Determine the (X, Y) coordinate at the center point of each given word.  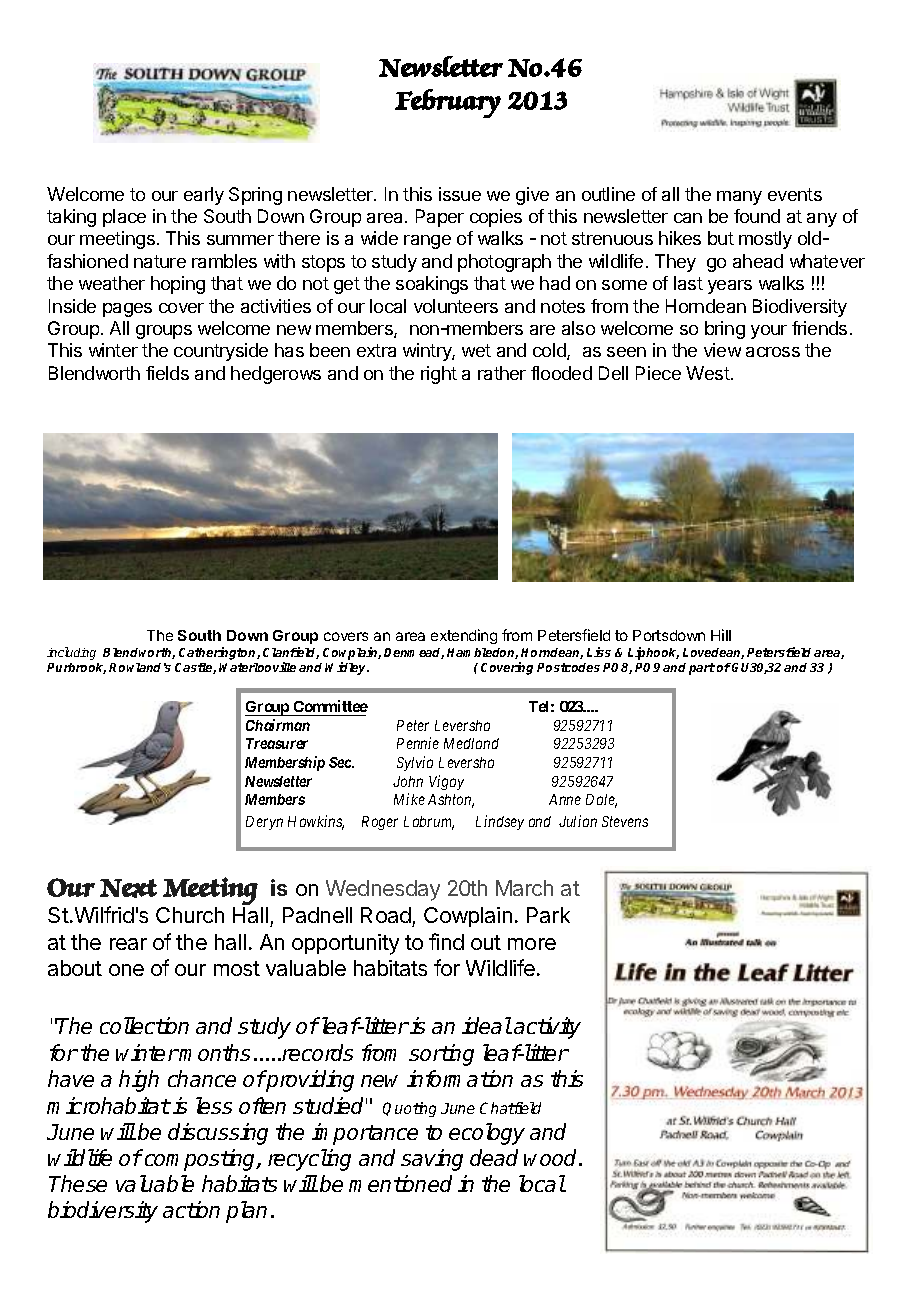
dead (494, 1157)
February (448, 103)
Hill (721, 635)
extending (464, 636)
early (204, 196)
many (739, 198)
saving (432, 1160)
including (71, 653)
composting (200, 1160)
